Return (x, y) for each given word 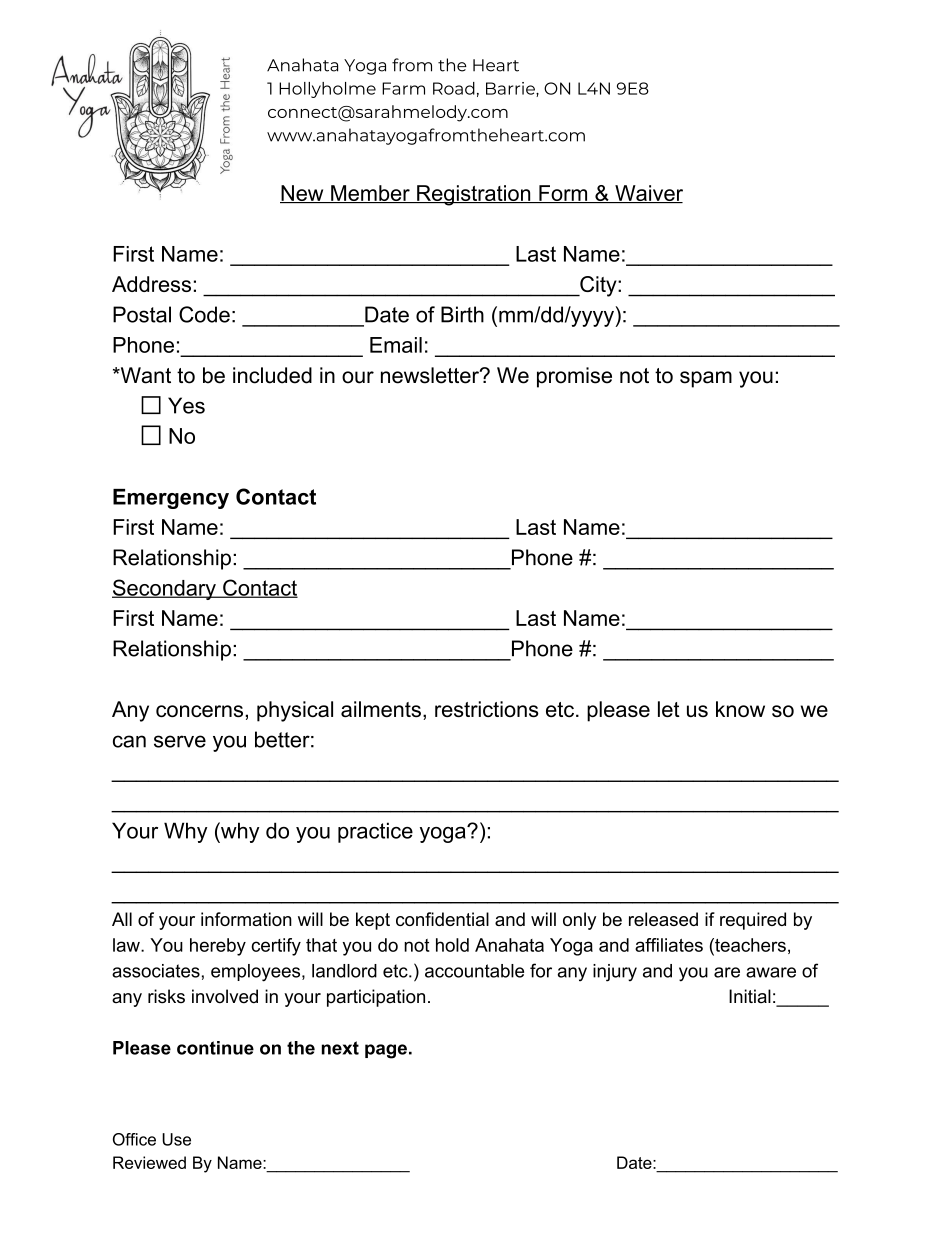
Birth (462, 314)
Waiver (648, 194)
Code (204, 314)
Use (176, 1139)
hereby (218, 947)
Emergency (171, 499)
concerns (199, 711)
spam (706, 379)
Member (370, 194)
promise (574, 377)
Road (454, 88)
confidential (442, 919)
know (740, 709)
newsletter (431, 375)
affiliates (669, 945)
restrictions (487, 709)
